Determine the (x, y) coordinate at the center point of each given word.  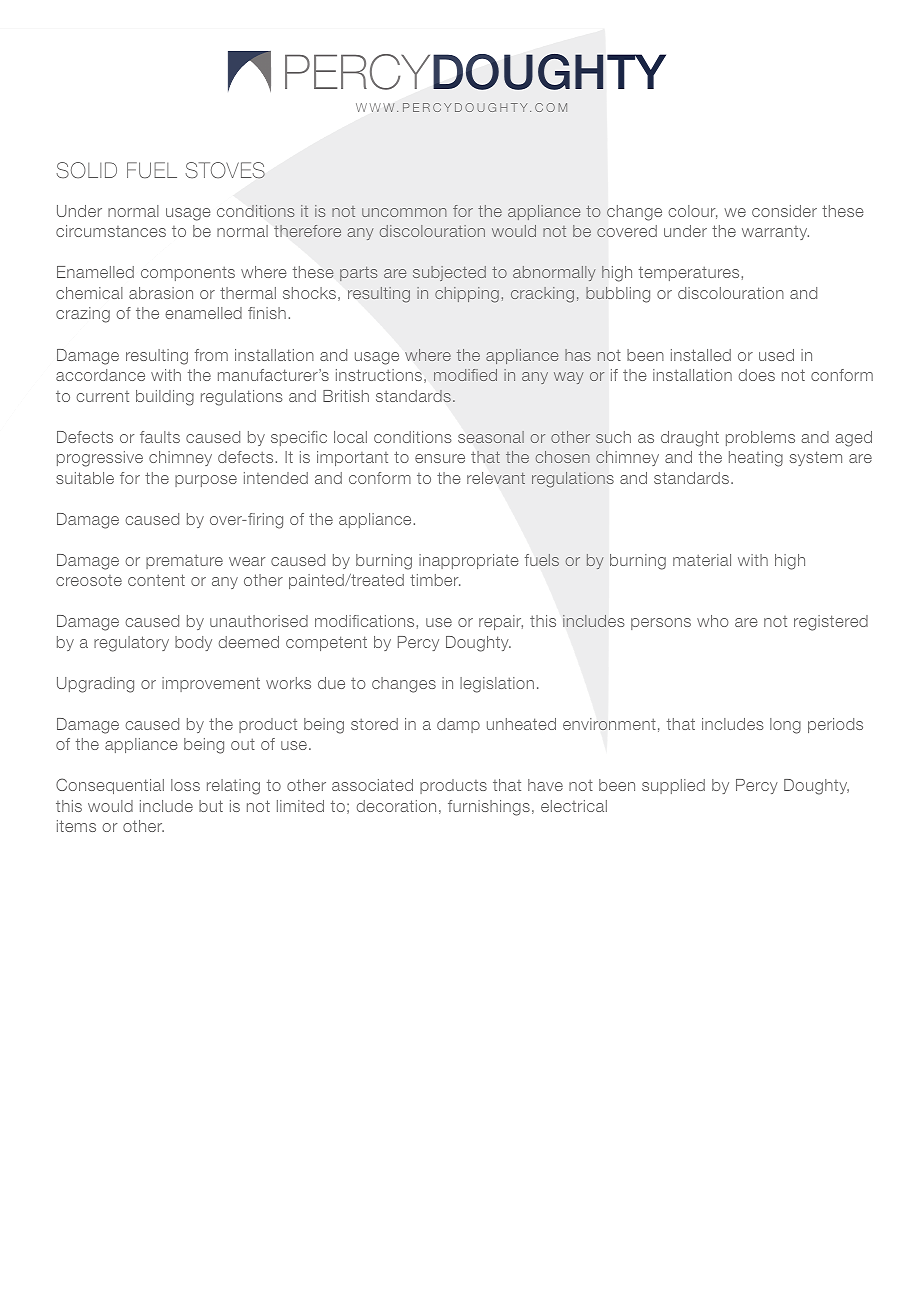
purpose (206, 481)
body (193, 643)
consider (784, 211)
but (211, 806)
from (211, 355)
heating (756, 459)
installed (701, 355)
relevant (496, 478)
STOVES (225, 170)
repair (501, 622)
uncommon (404, 212)
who (713, 621)
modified (465, 375)
